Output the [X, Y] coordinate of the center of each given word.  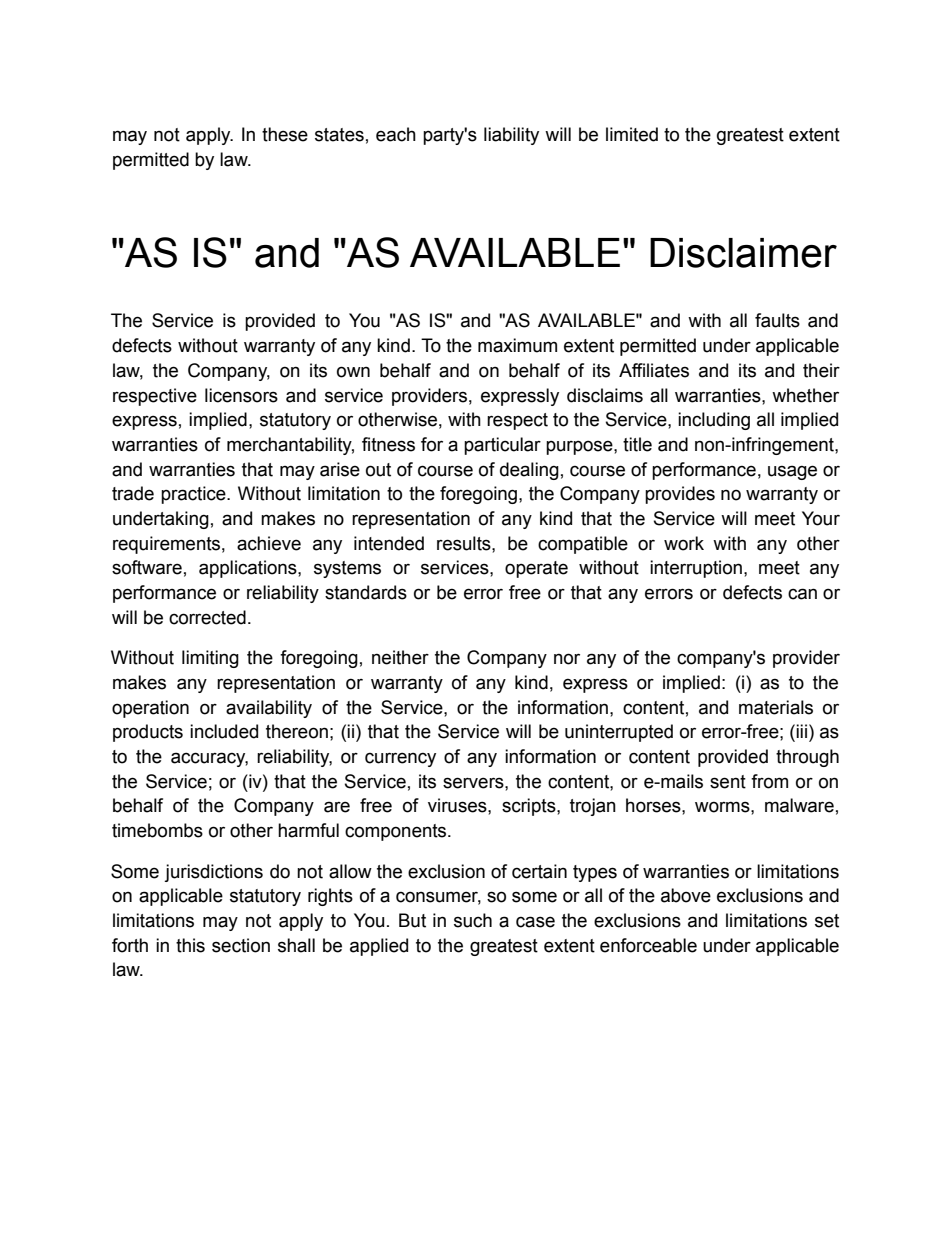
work [684, 543]
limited [632, 134]
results [465, 543]
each [396, 134]
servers [474, 783]
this [190, 945]
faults [777, 320]
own [353, 372]
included [224, 731]
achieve [269, 543]
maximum [517, 345]
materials [776, 707]
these [285, 134]
